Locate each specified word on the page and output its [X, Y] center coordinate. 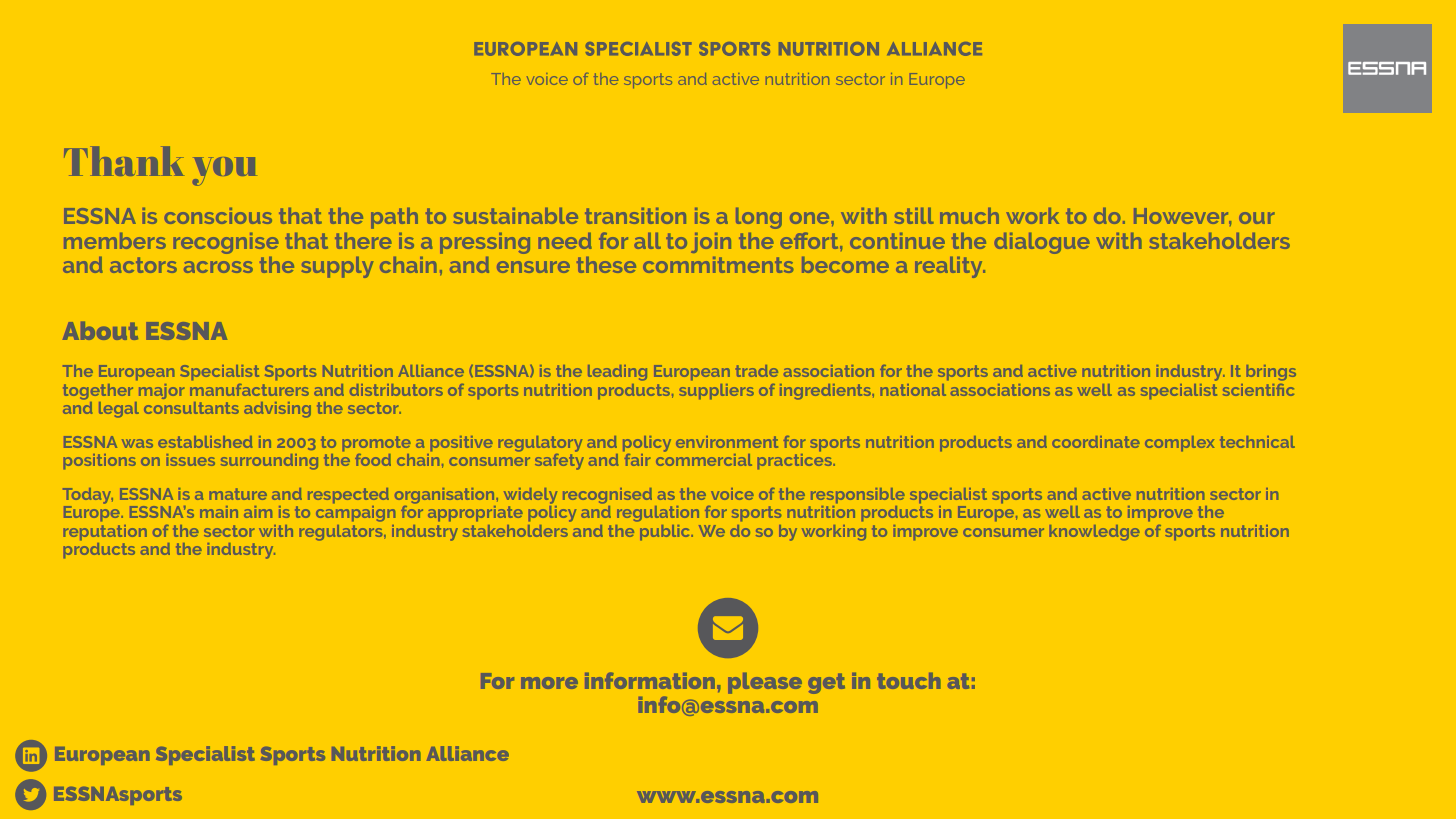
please [765, 683]
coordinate [1096, 442]
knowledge [1095, 533]
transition [635, 216]
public [666, 533]
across [218, 267]
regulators [342, 533]
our [1257, 218]
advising [277, 410]
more [549, 683]
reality [950, 267]
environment [727, 442]
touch [909, 681]
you [225, 171]
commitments [718, 265]
